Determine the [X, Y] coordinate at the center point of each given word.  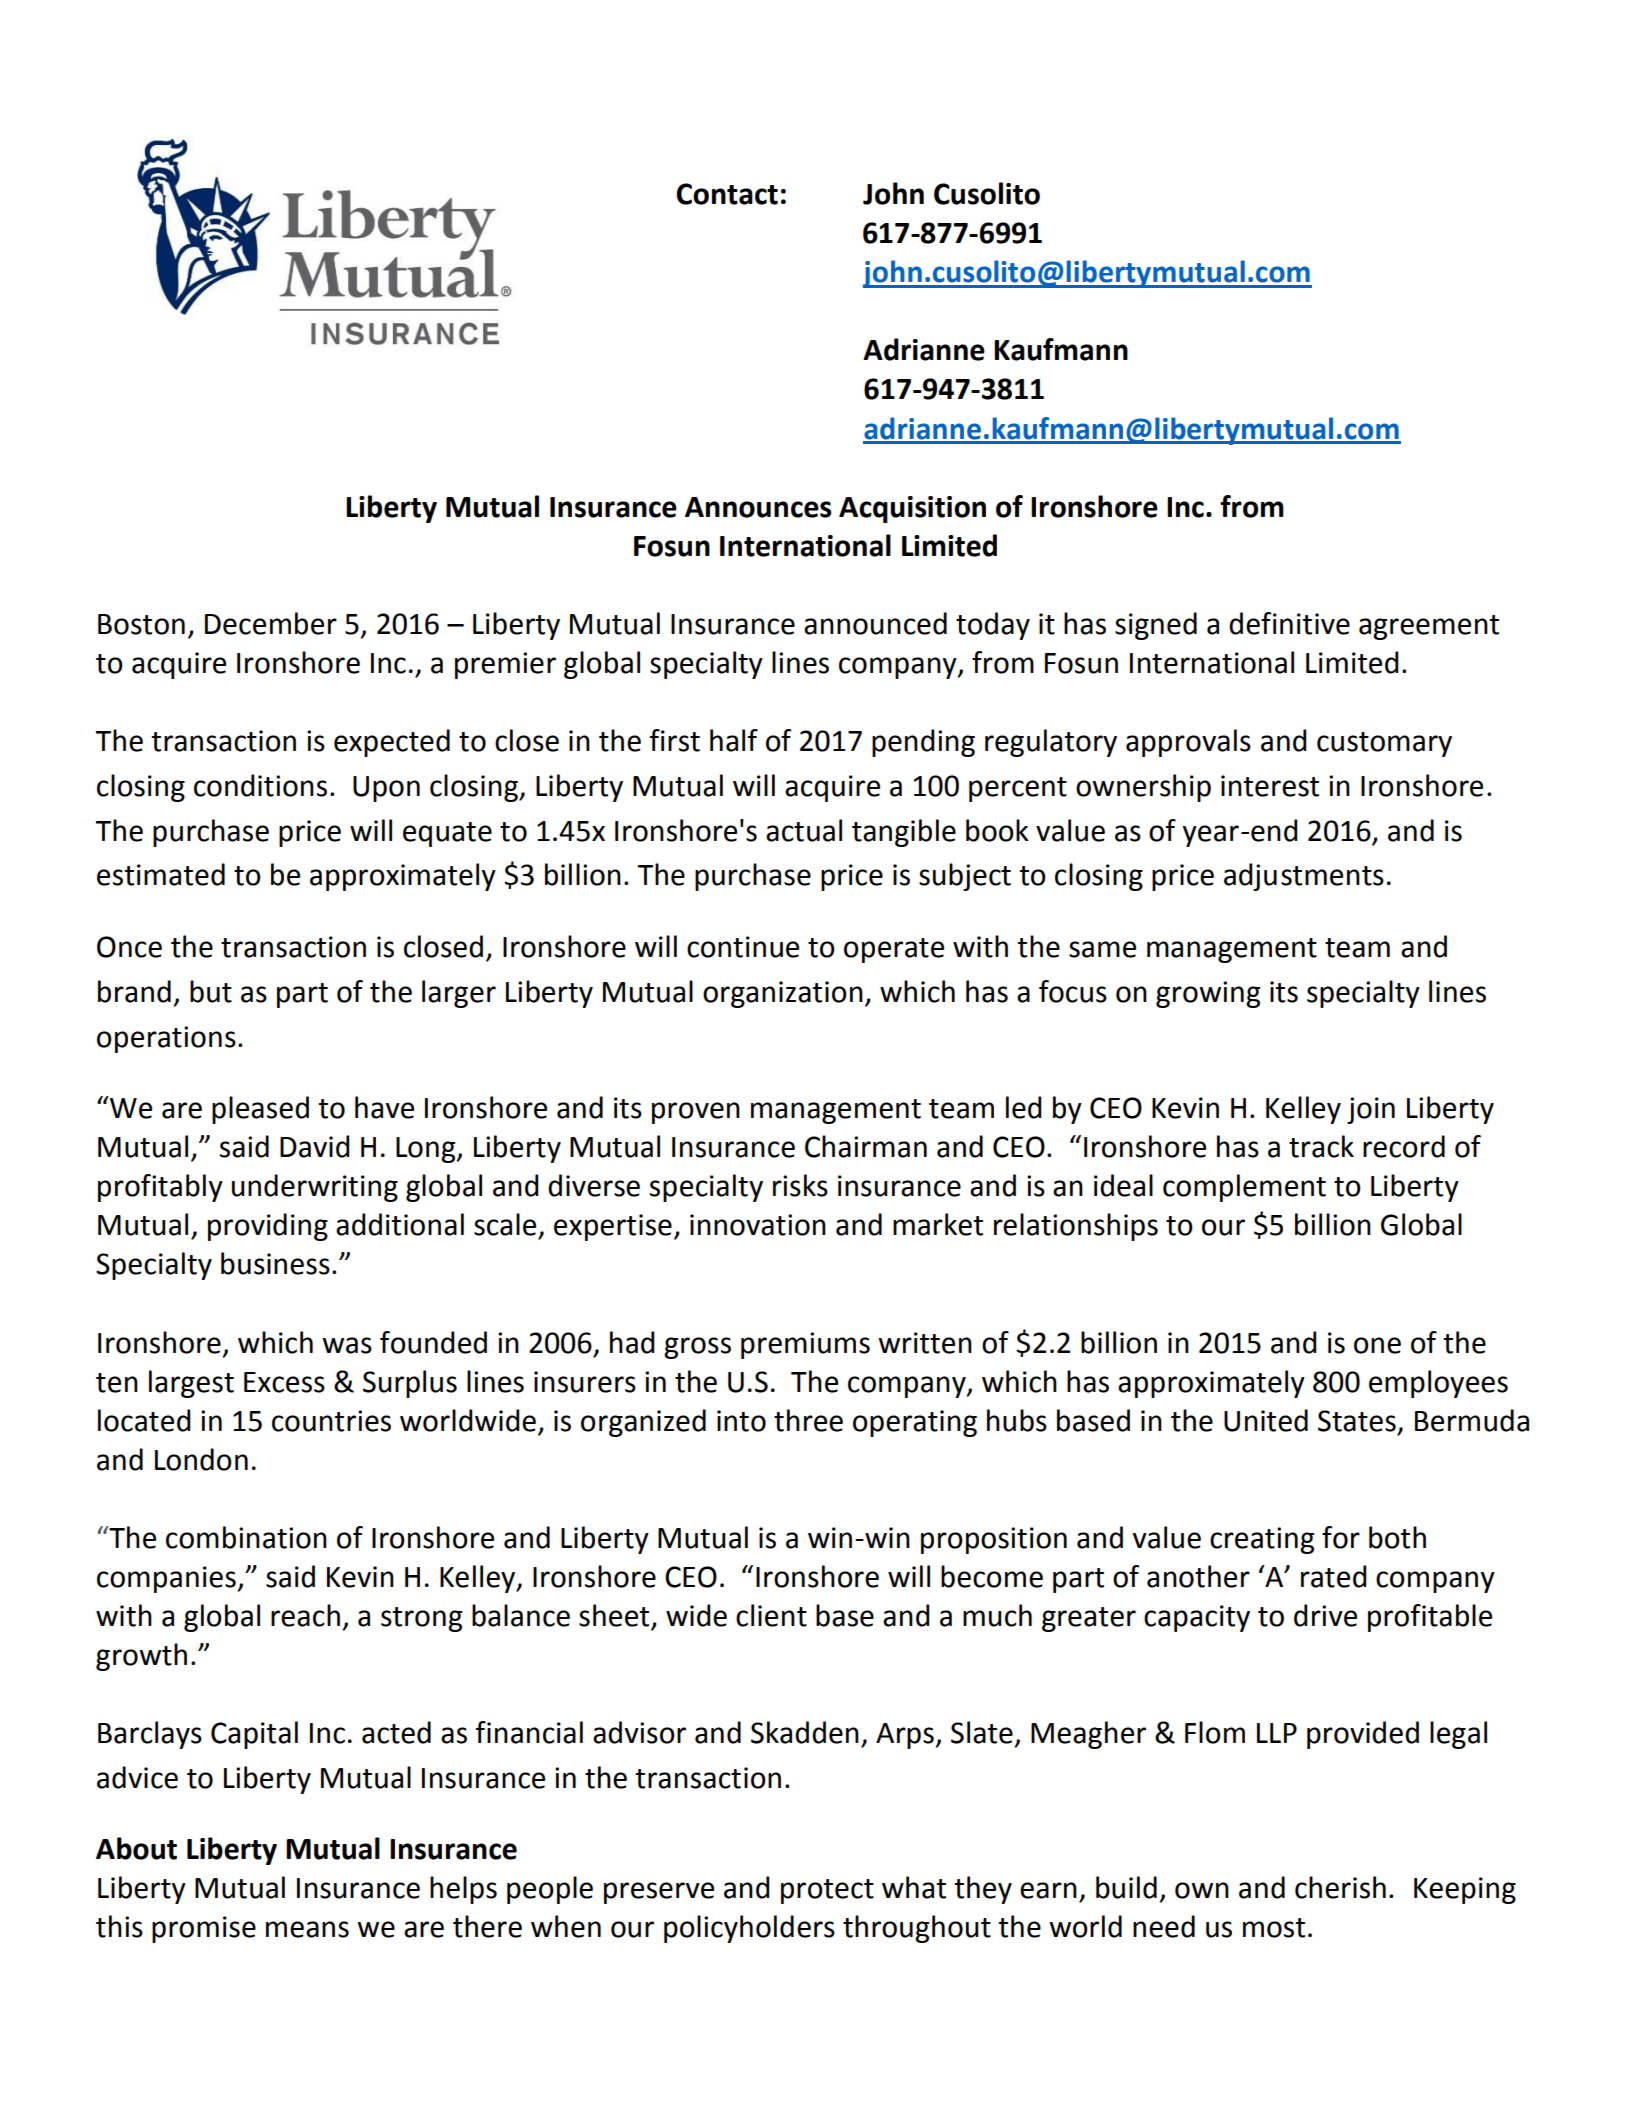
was [347, 1345]
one [1377, 1345]
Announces [758, 507]
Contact [727, 194]
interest [1270, 786]
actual [804, 830]
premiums [805, 1345]
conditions [260, 785]
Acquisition [912, 509]
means [307, 1929]
